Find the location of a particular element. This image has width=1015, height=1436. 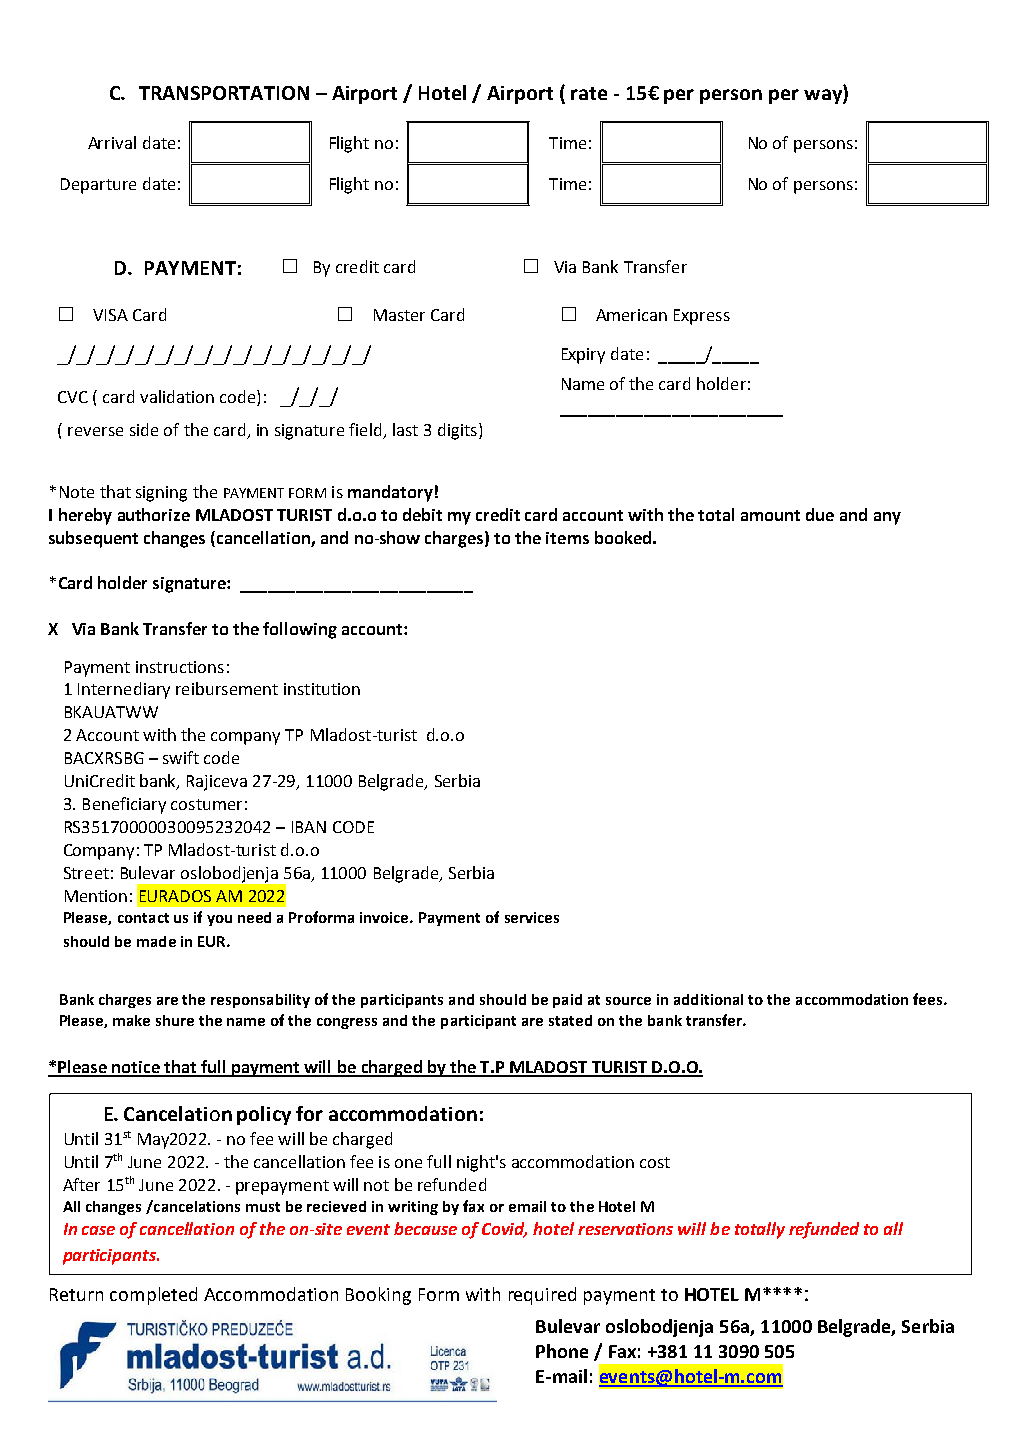

side is located at coordinates (144, 429).
